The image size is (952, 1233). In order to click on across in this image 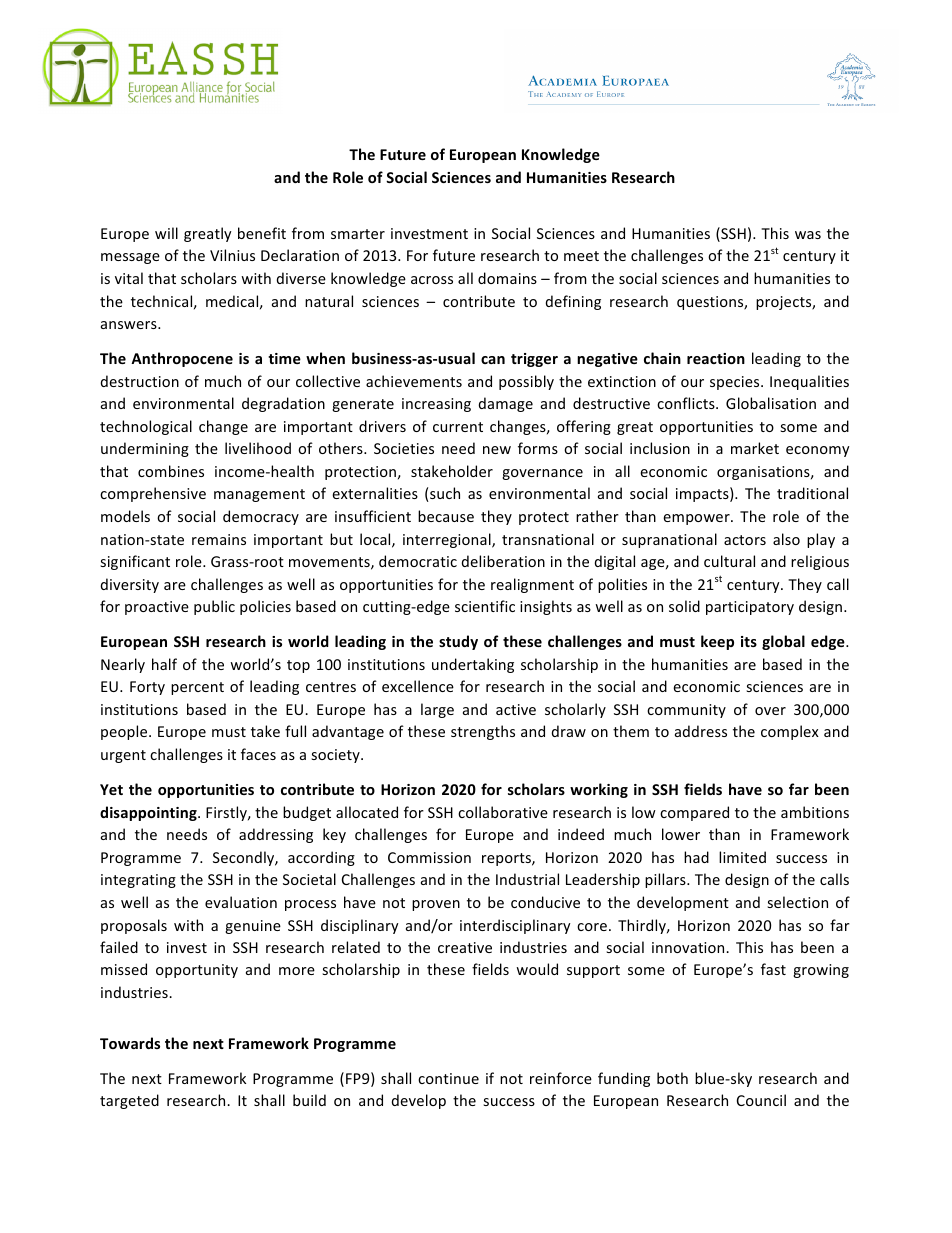, I will do `click(432, 280)`.
